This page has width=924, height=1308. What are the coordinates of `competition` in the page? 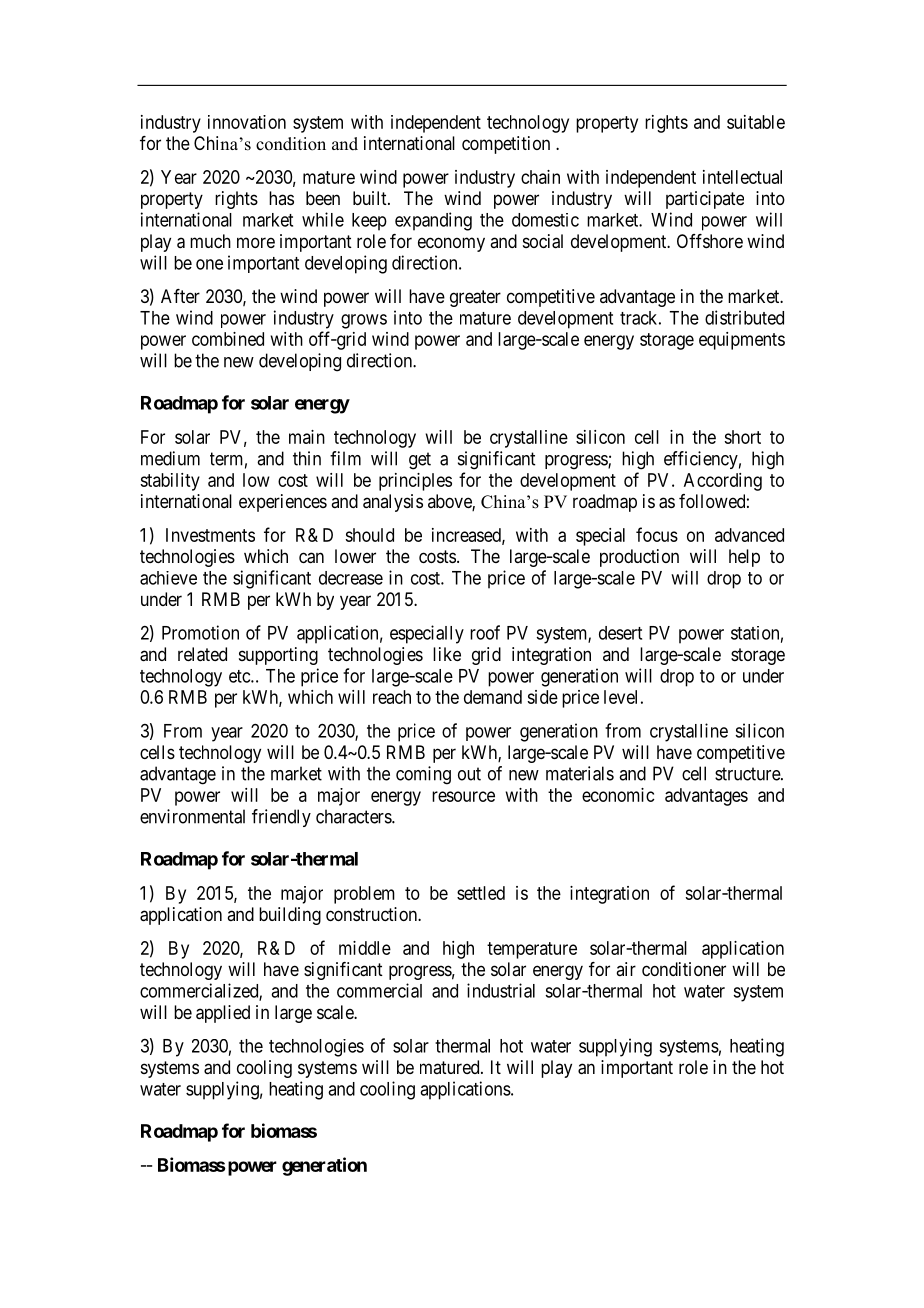 It's located at (506, 145).
